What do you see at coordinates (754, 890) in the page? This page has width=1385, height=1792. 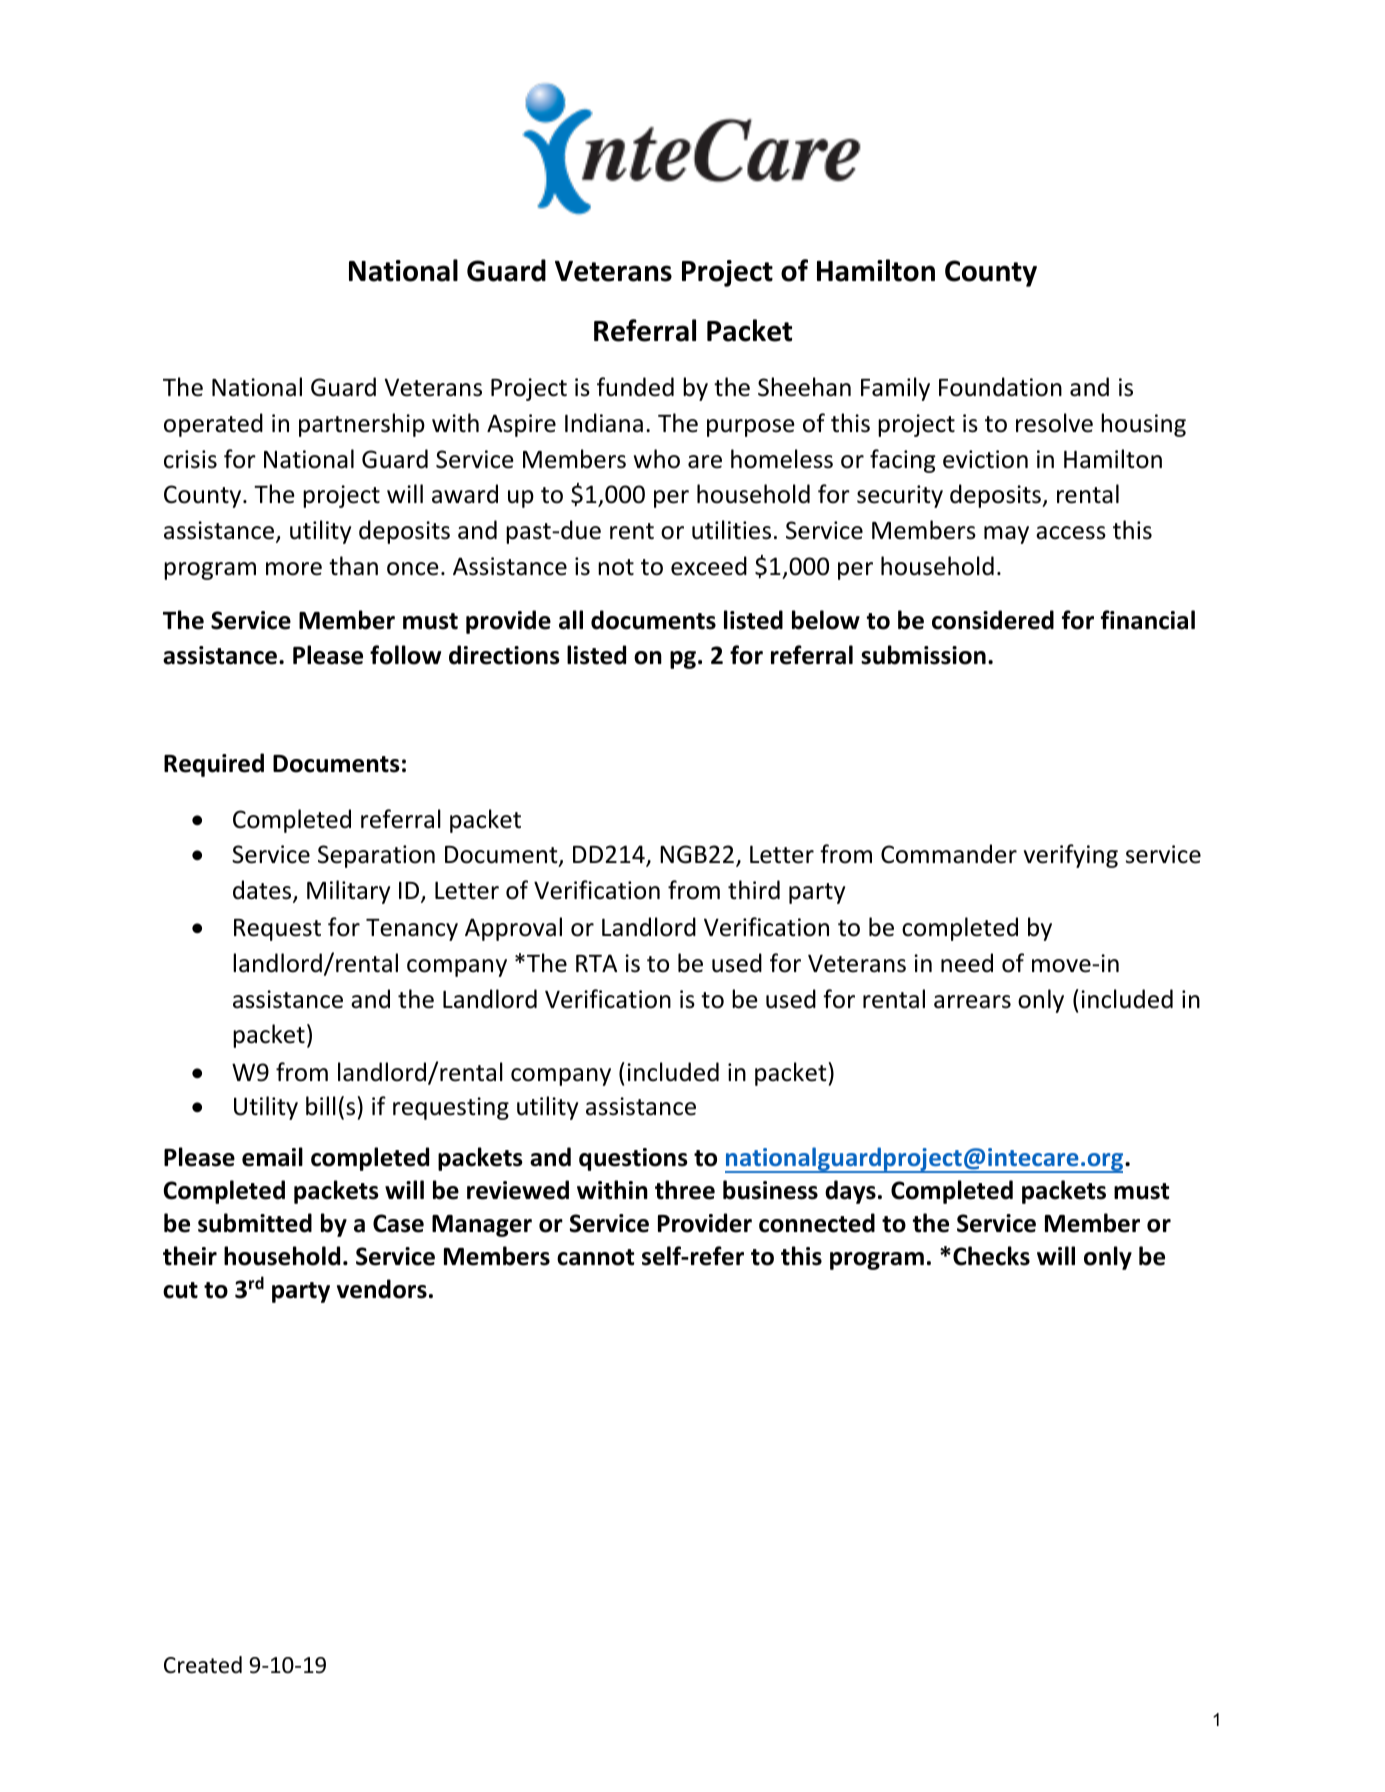 I see `third` at bounding box center [754, 890].
